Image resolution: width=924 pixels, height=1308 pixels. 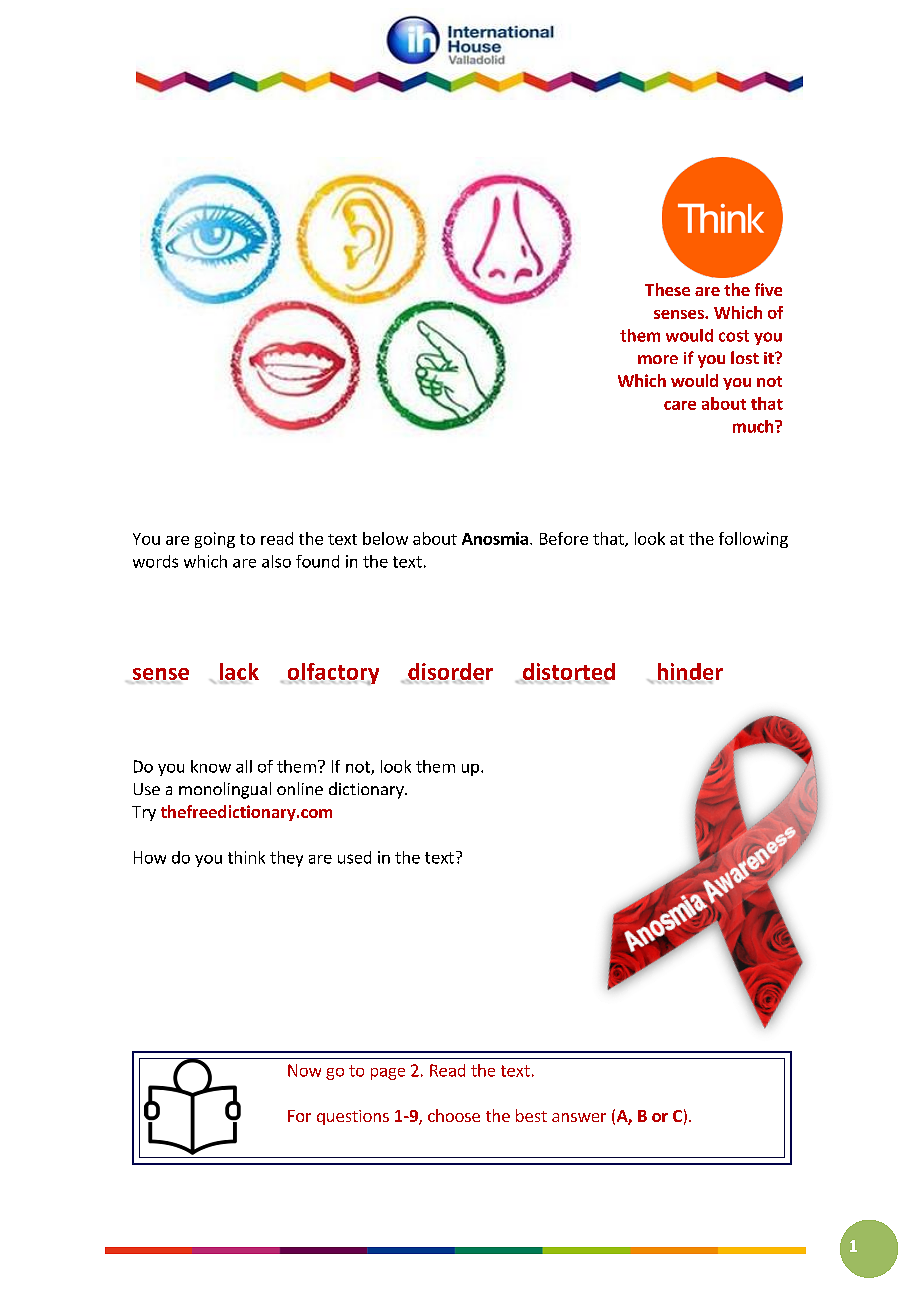 I want to click on answer, so click(x=579, y=1117).
